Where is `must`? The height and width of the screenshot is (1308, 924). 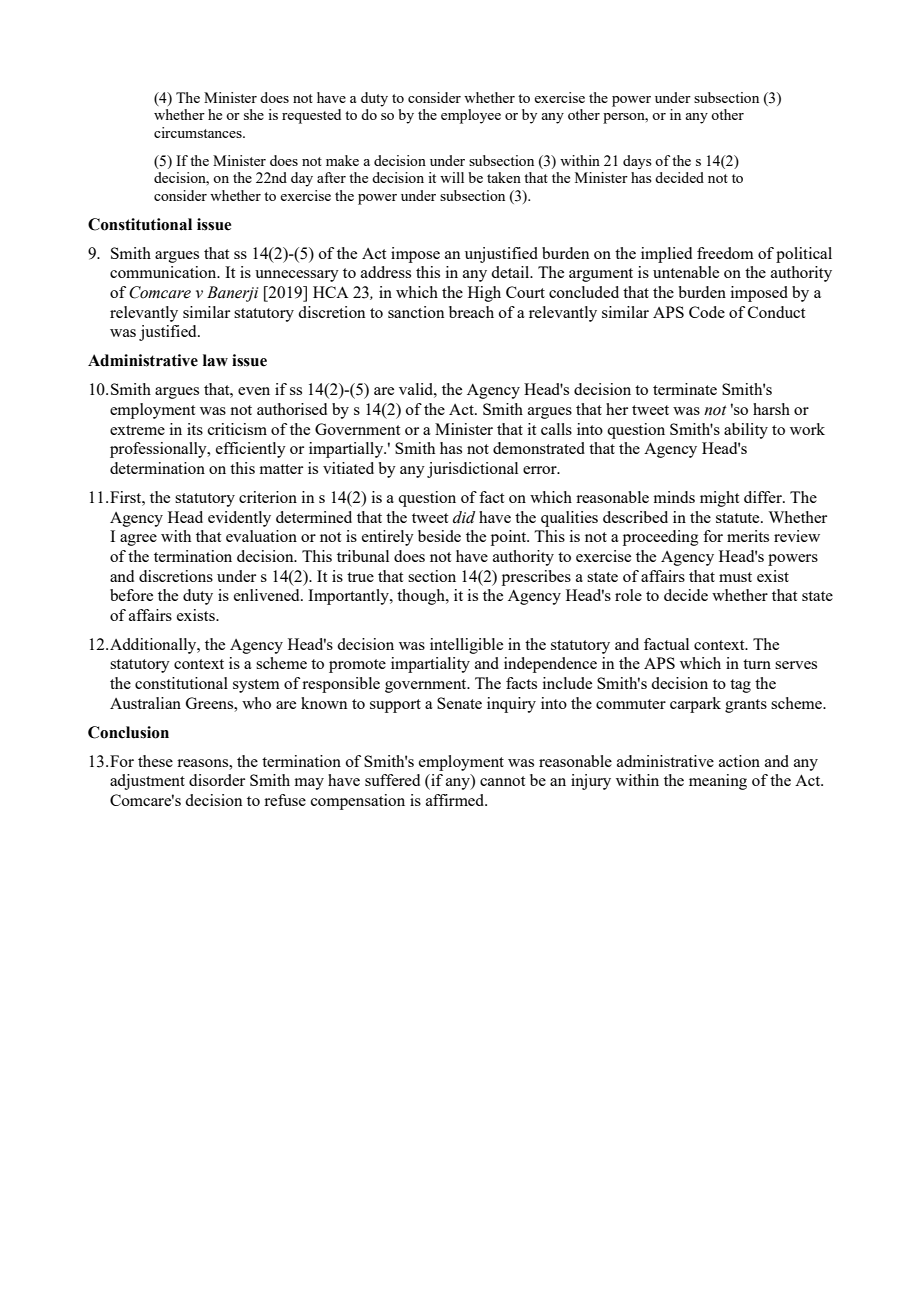 must is located at coordinates (735, 577).
